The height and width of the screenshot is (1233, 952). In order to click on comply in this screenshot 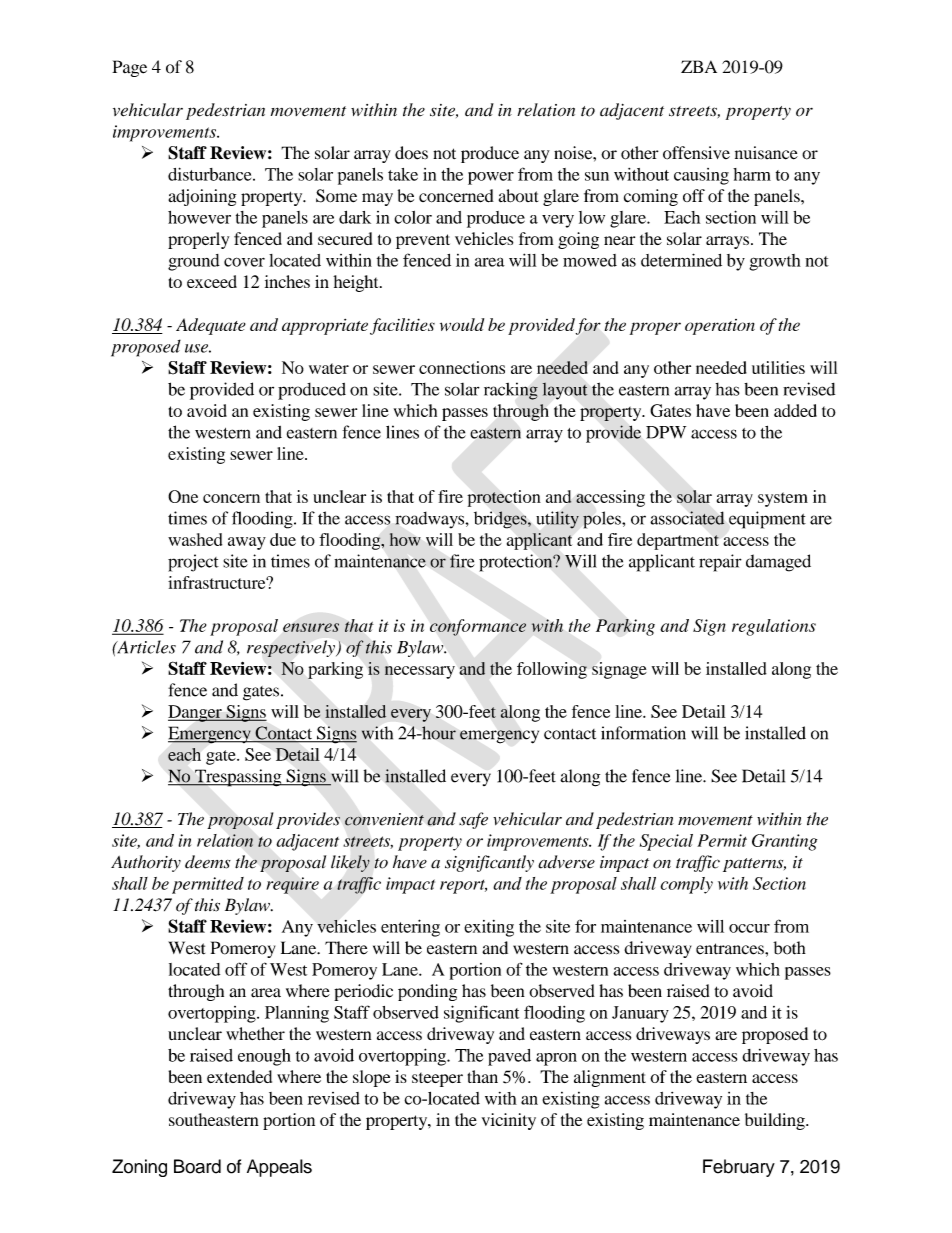, I will do `click(687, 885)`.
